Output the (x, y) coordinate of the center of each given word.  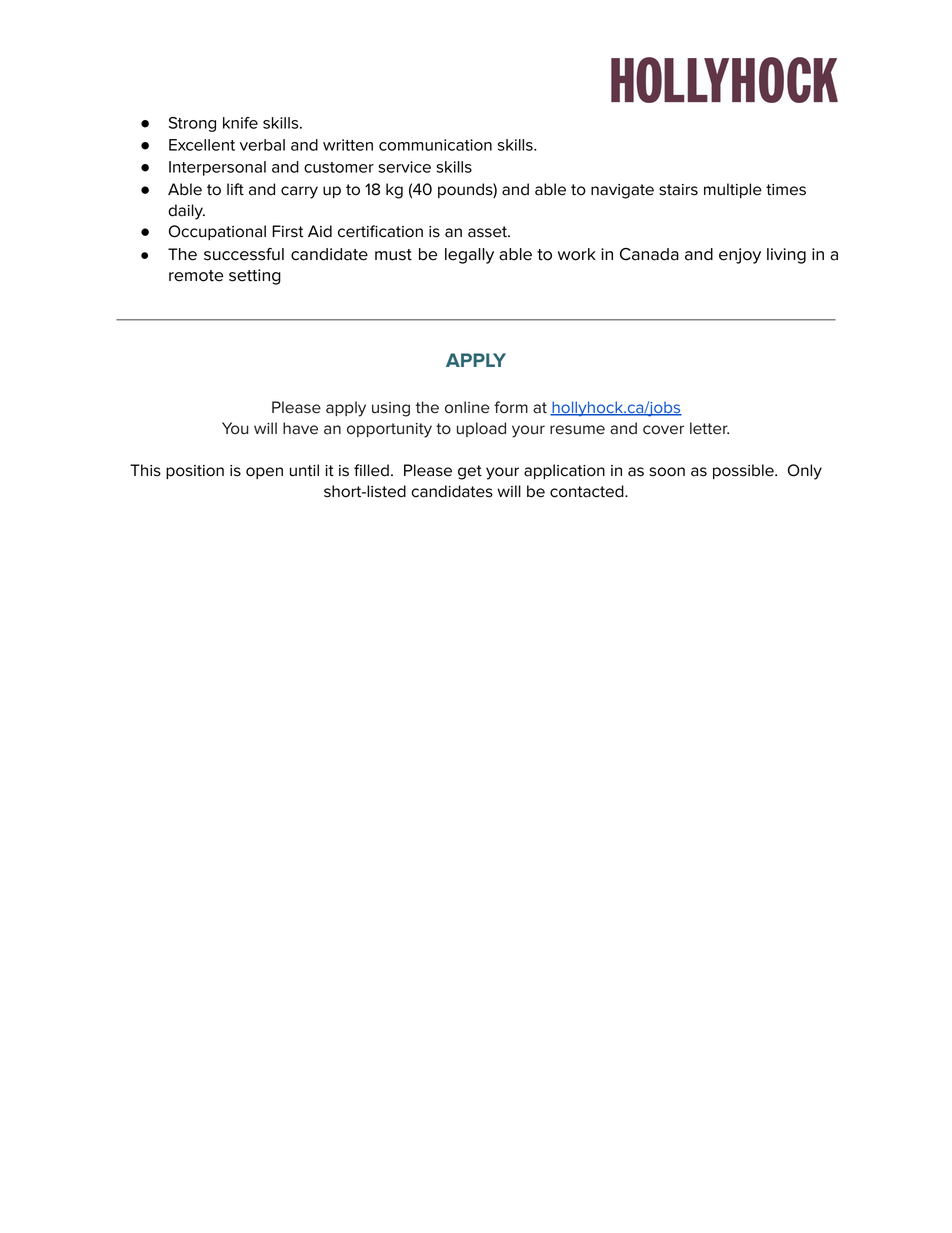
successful (244, 254)
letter (709, 428)
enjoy (740, 256)
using (391, 409)
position (195, 472)
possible (744, 471)
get (470, 472)
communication (435, 145)
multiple (733, 190)
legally (469, 256)
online (467, 407)
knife (240, 123)
